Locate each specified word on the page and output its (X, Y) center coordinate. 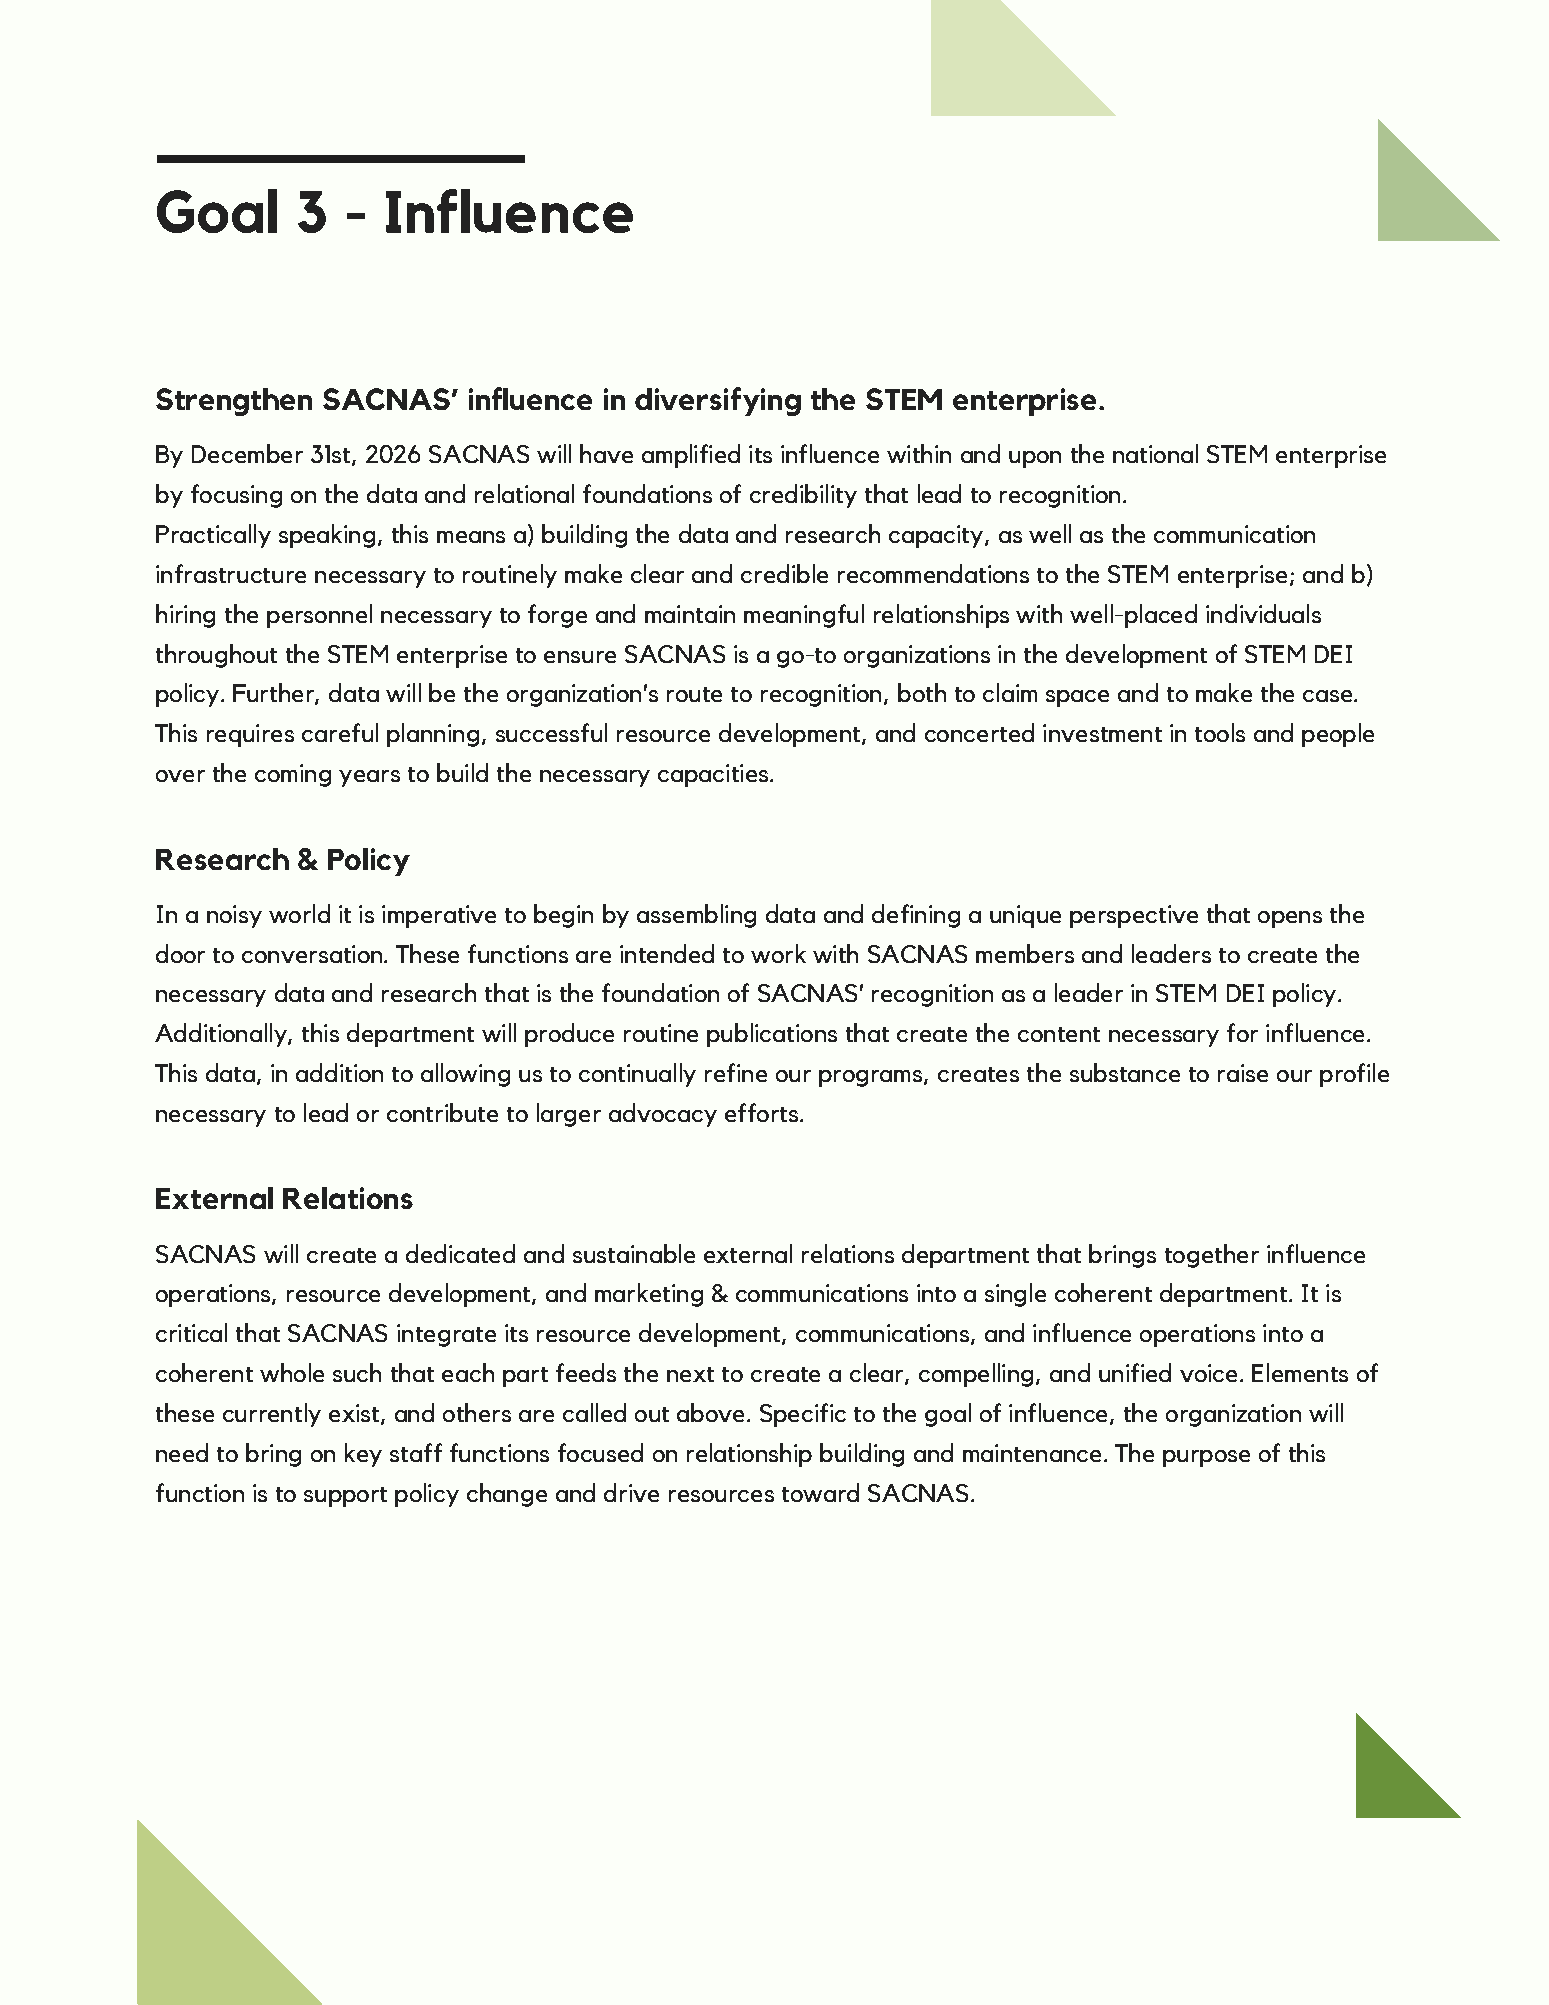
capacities (714, 775)
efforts (763, 1112)
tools (1220, 732)
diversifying (718, 401)
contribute (442, 1112)
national (1155, 453)
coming (293, 775)
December (247, 453)
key (363, 1455)
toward (820, 1492)
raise (1243, 1073)
